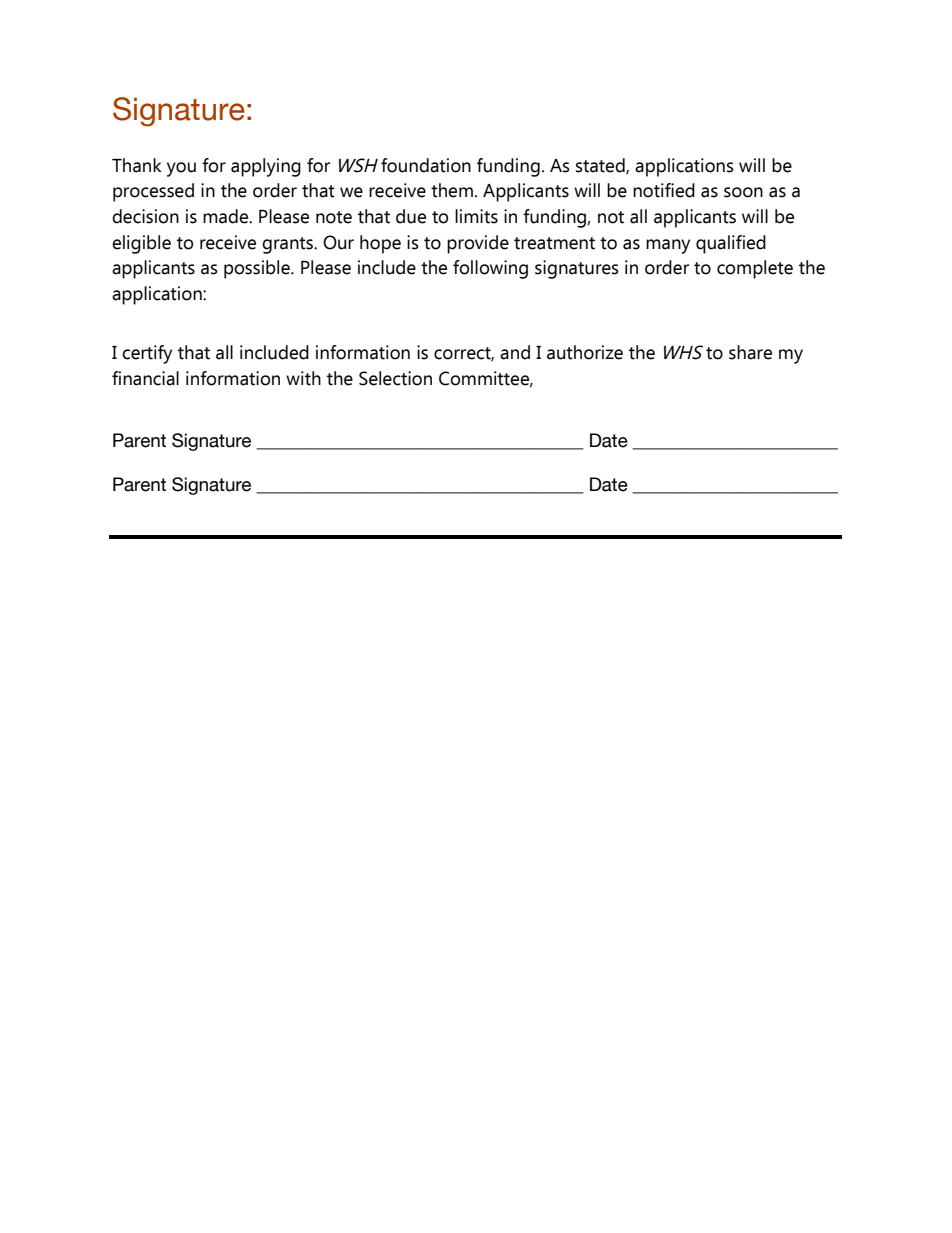 The height and width of the screenshot is (1233, 952). Describe the element at coordinates (601, 166) in the screenshot. I see `stated` at that location.
